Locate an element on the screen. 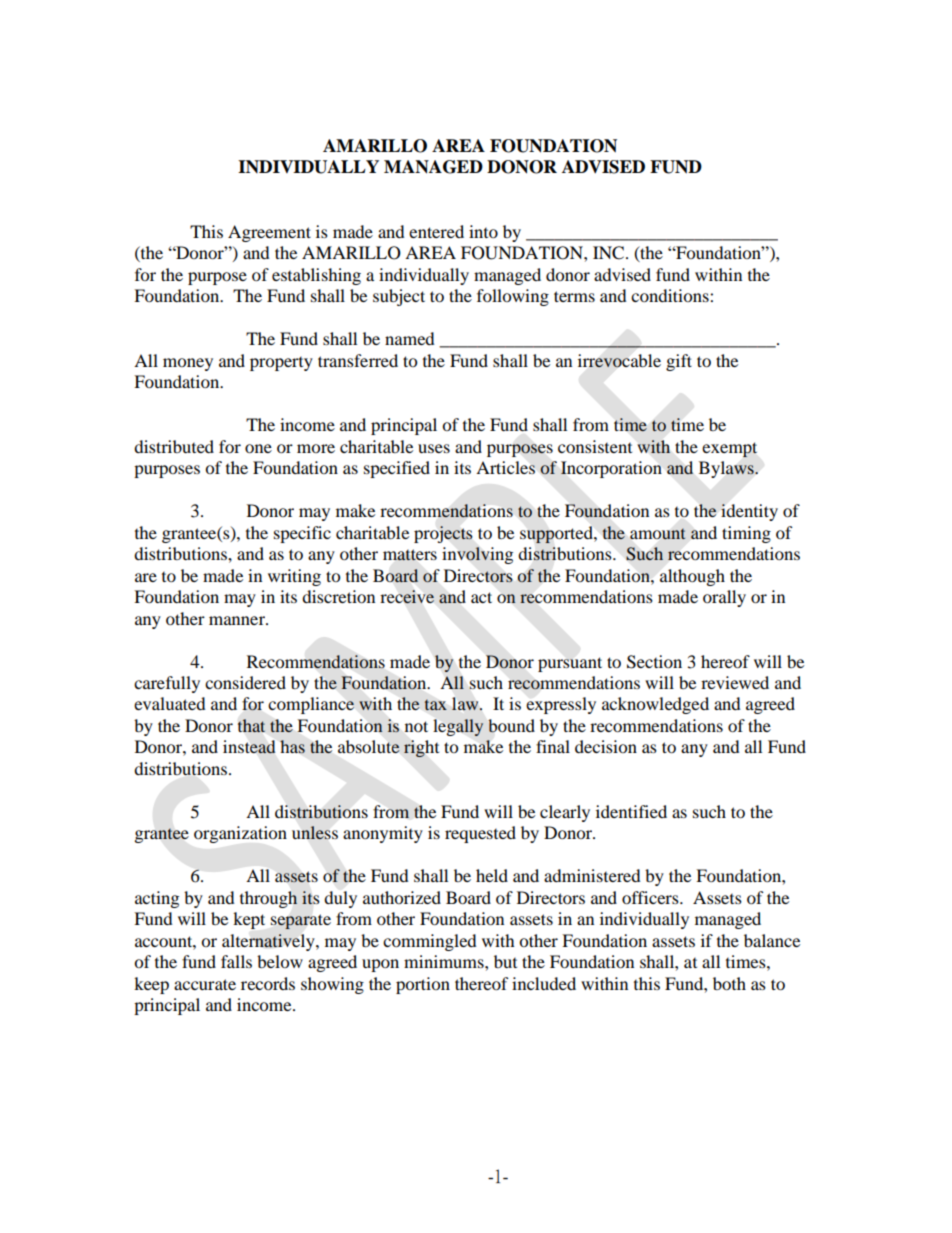 The image size is (952, 1233). conditions is located at coordinates (671, 295).
